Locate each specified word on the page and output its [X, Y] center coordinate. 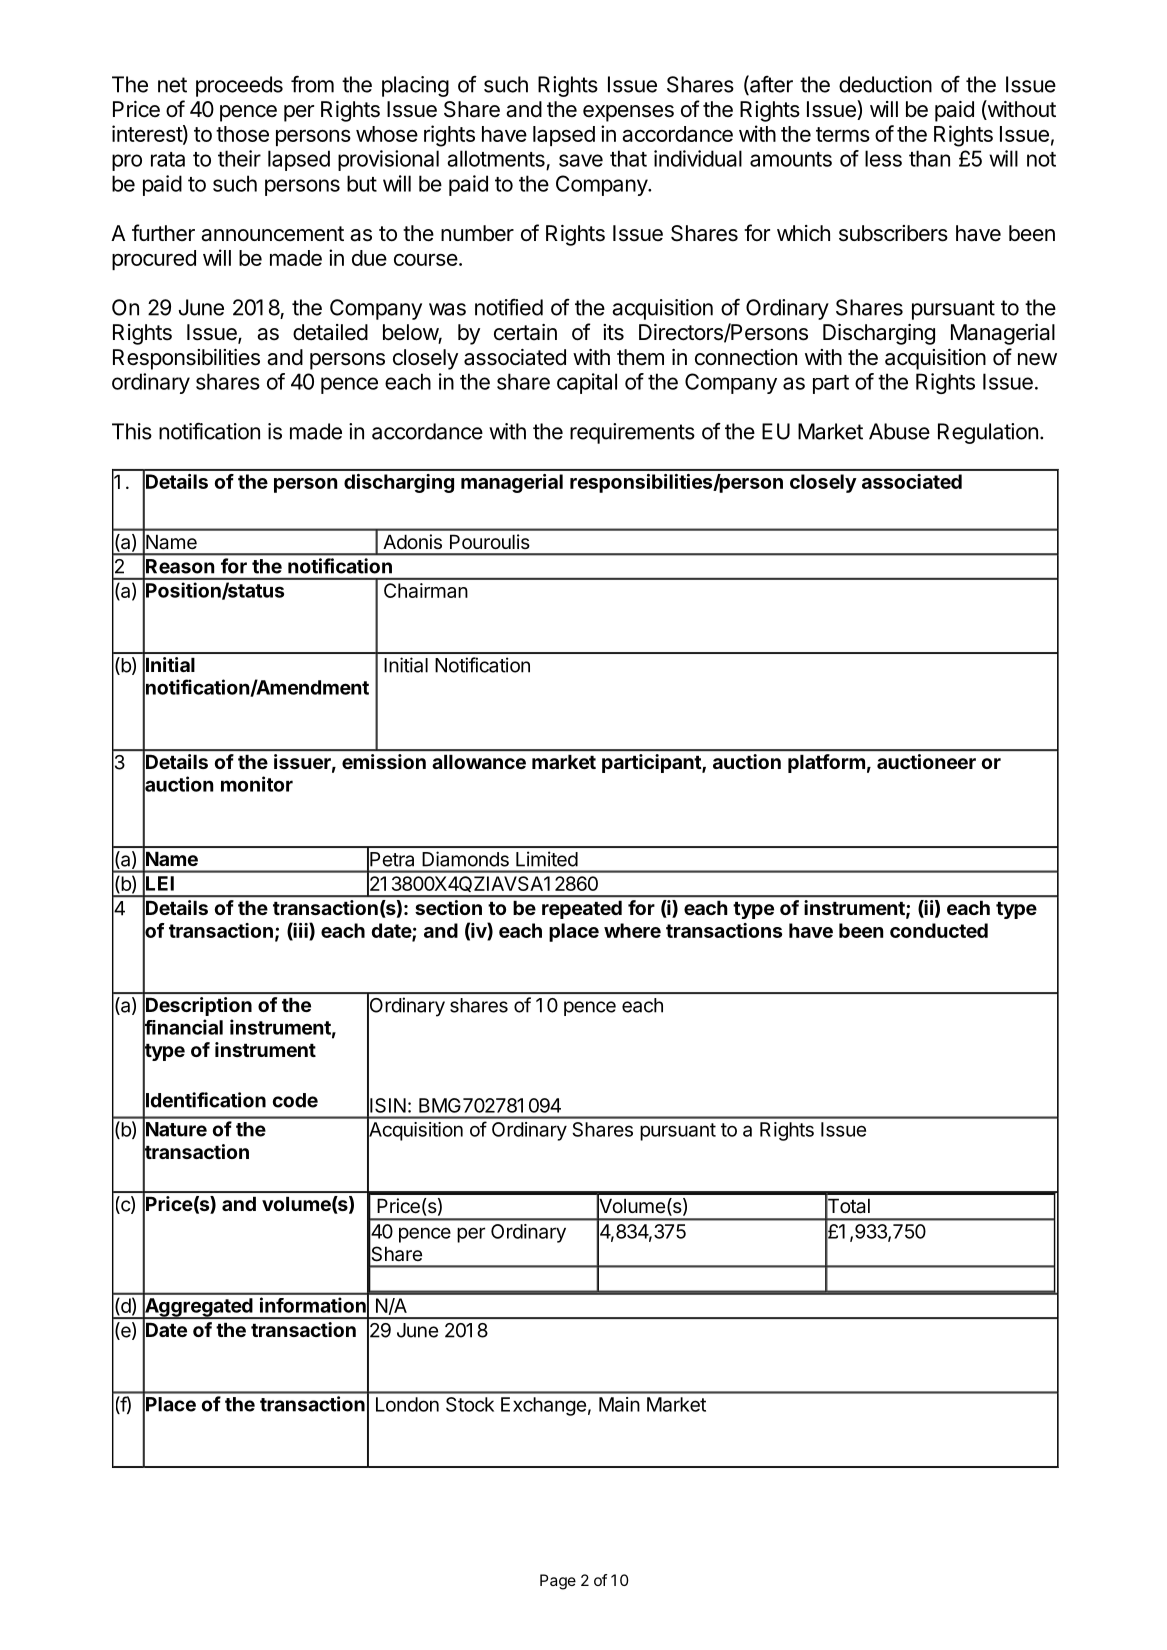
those [242, 134]
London [407, 1404]
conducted [939, 930]
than [929, 158]
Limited [547, 859]
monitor [257, 784]
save [581, 160]
